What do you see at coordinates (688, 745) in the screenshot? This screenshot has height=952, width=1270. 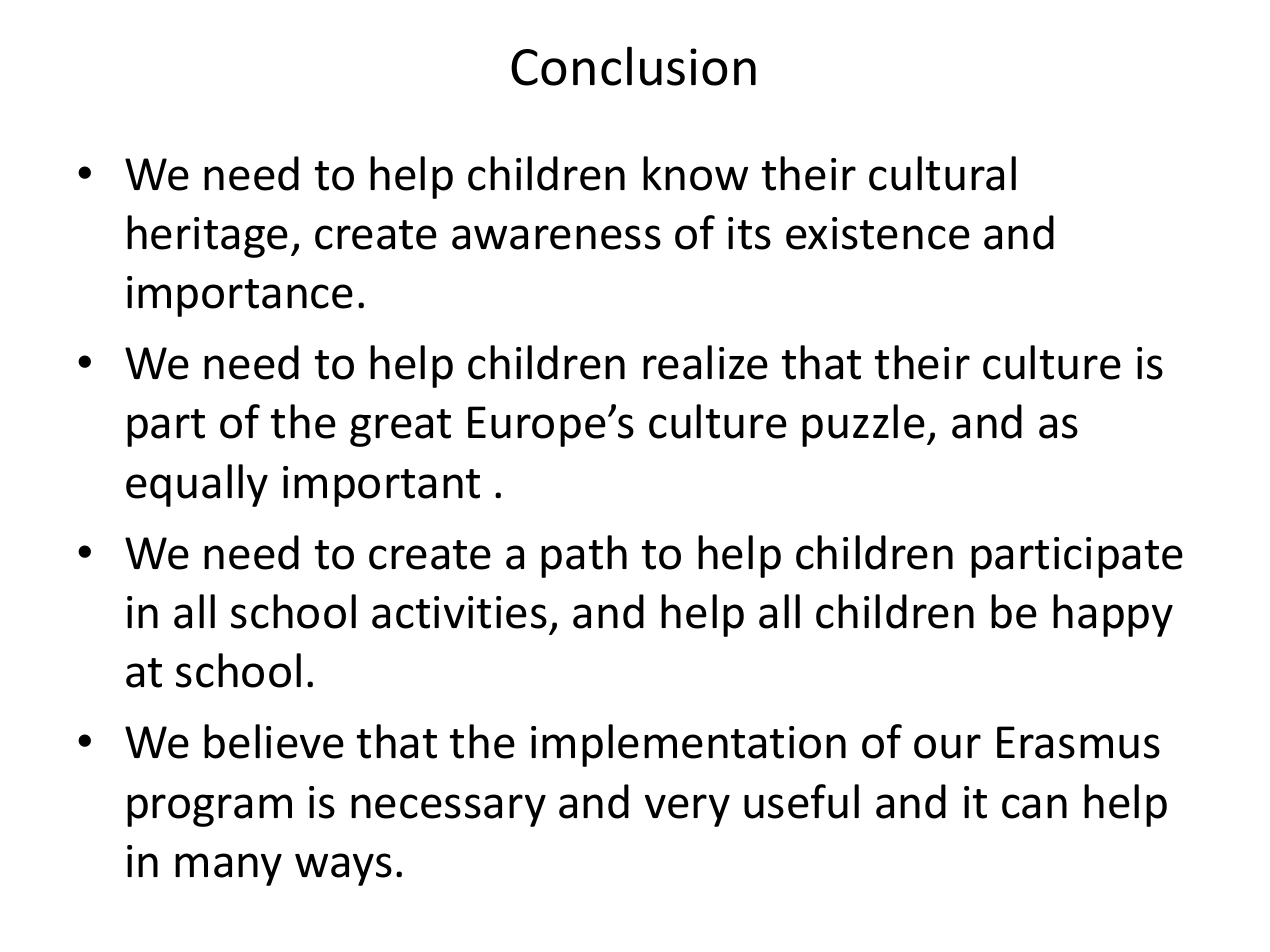 I see `implementation` at bounding box center [688, 745].
